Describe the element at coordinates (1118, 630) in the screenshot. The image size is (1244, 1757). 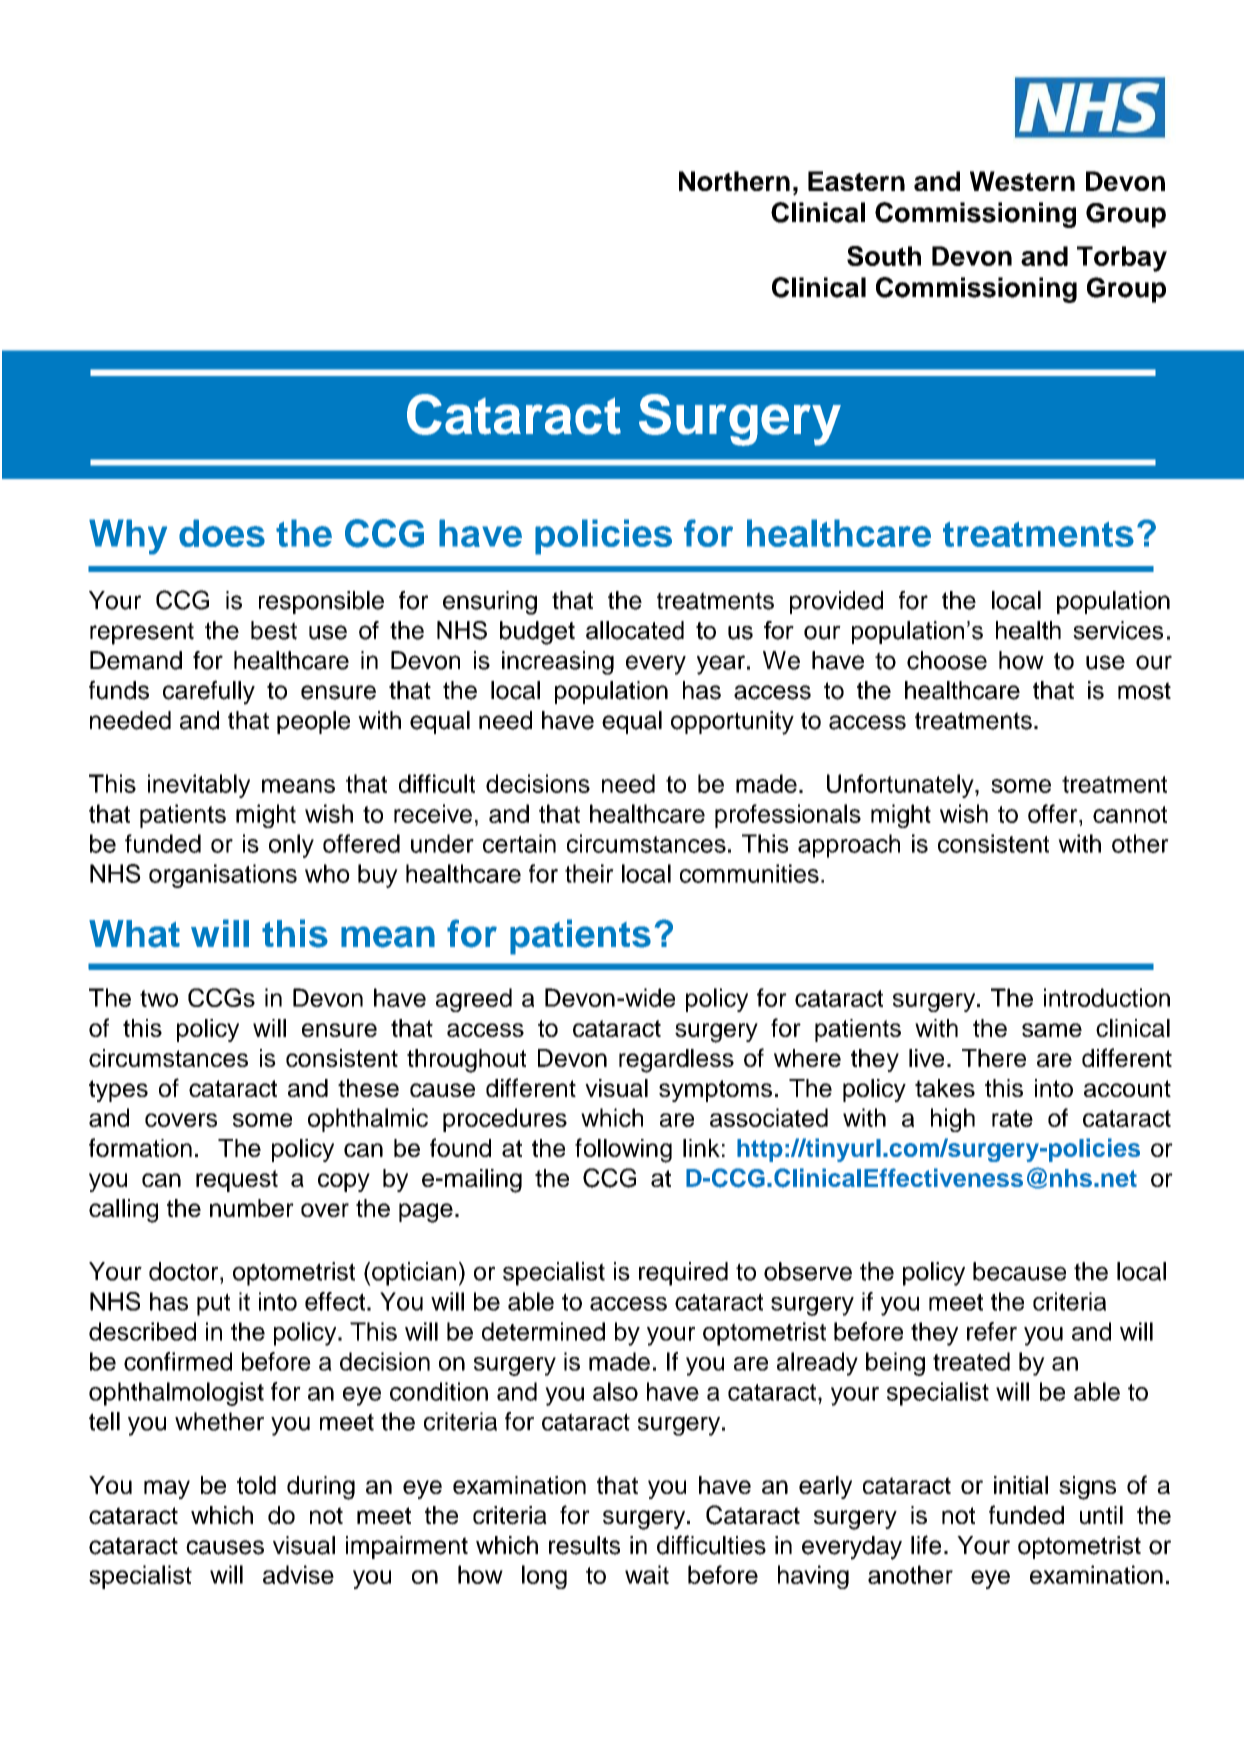
I see `services` at that location.
